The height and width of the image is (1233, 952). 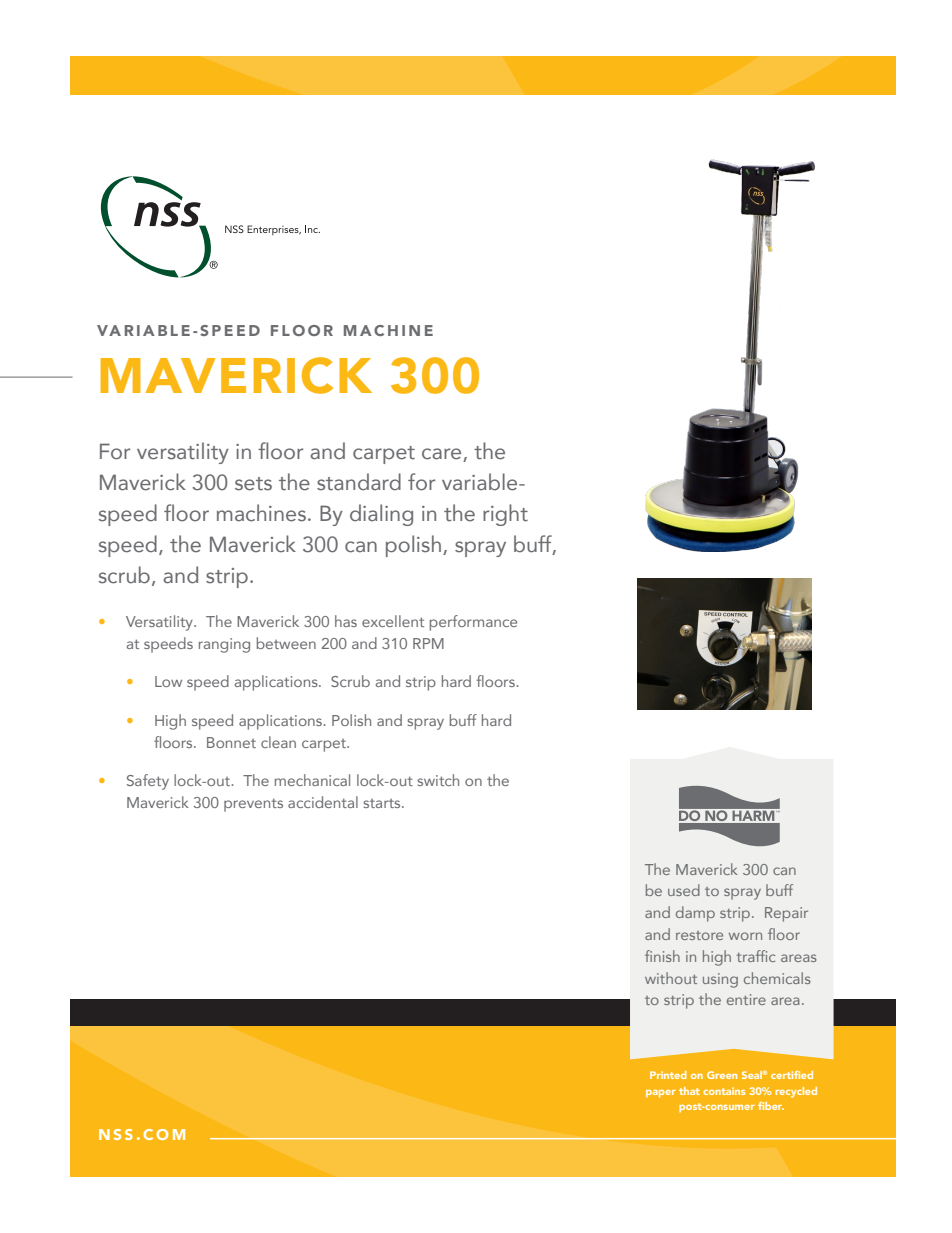 I want to click on prevents, so click(x=253, y=805).
